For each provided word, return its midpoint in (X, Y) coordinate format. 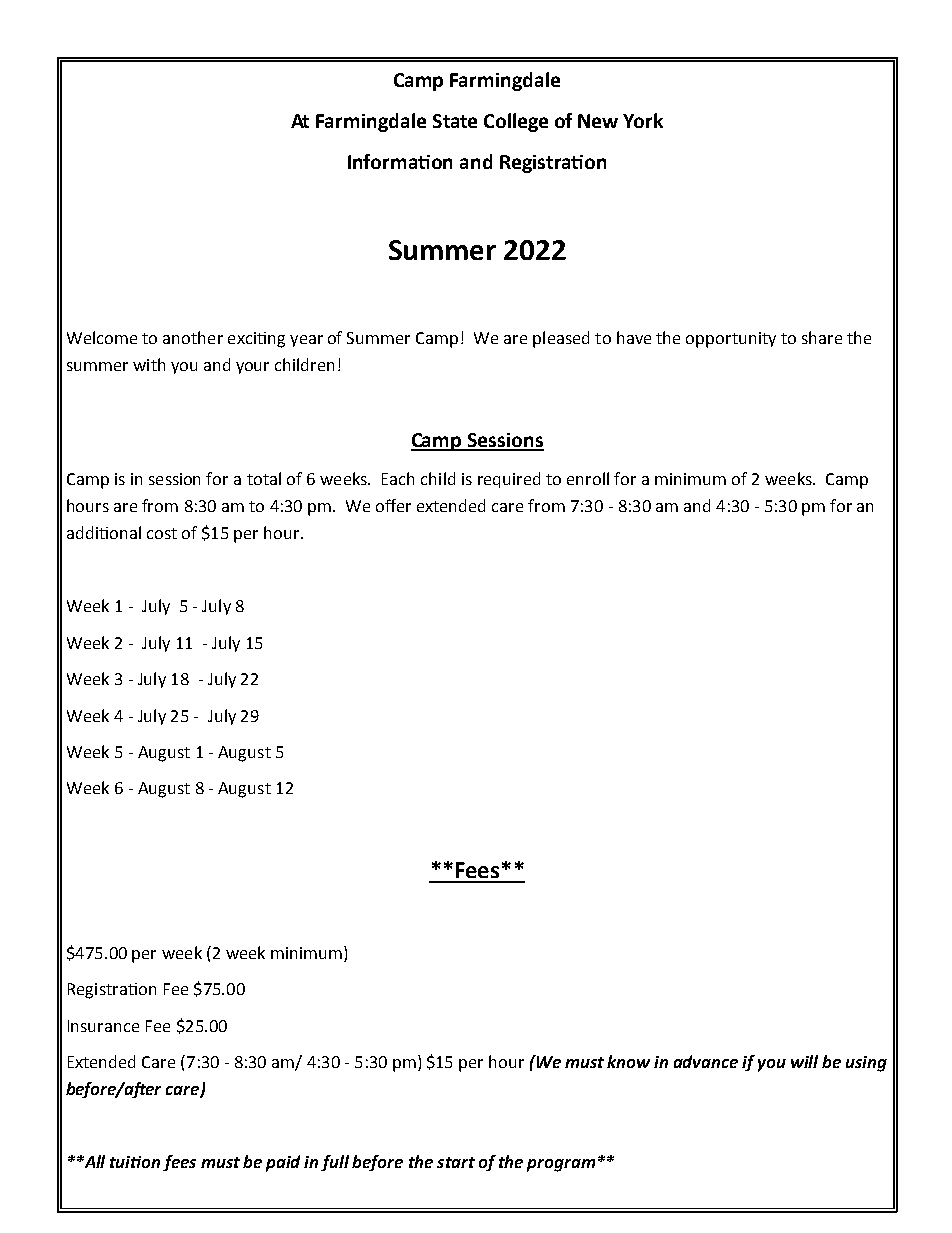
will (804, 1061)
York (643, 120)
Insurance (103, 1026)
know (628, 1061)
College (516, 122)
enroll (588, 478)
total (264, 478)
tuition (135, 1162)
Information (400, 161)
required (509, 480)
